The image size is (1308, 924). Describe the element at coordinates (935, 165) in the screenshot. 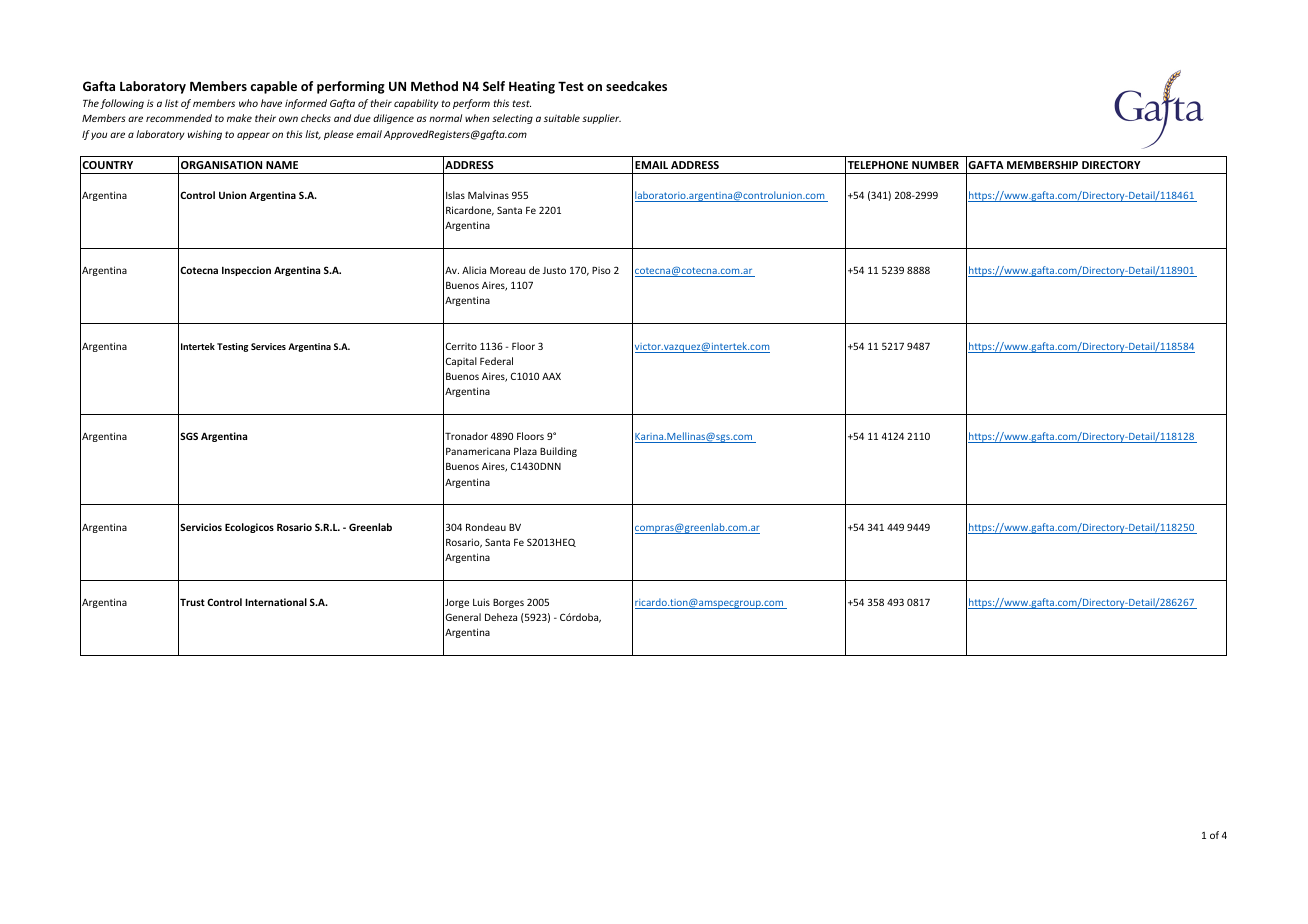

I see `NUMBER` at that location.
